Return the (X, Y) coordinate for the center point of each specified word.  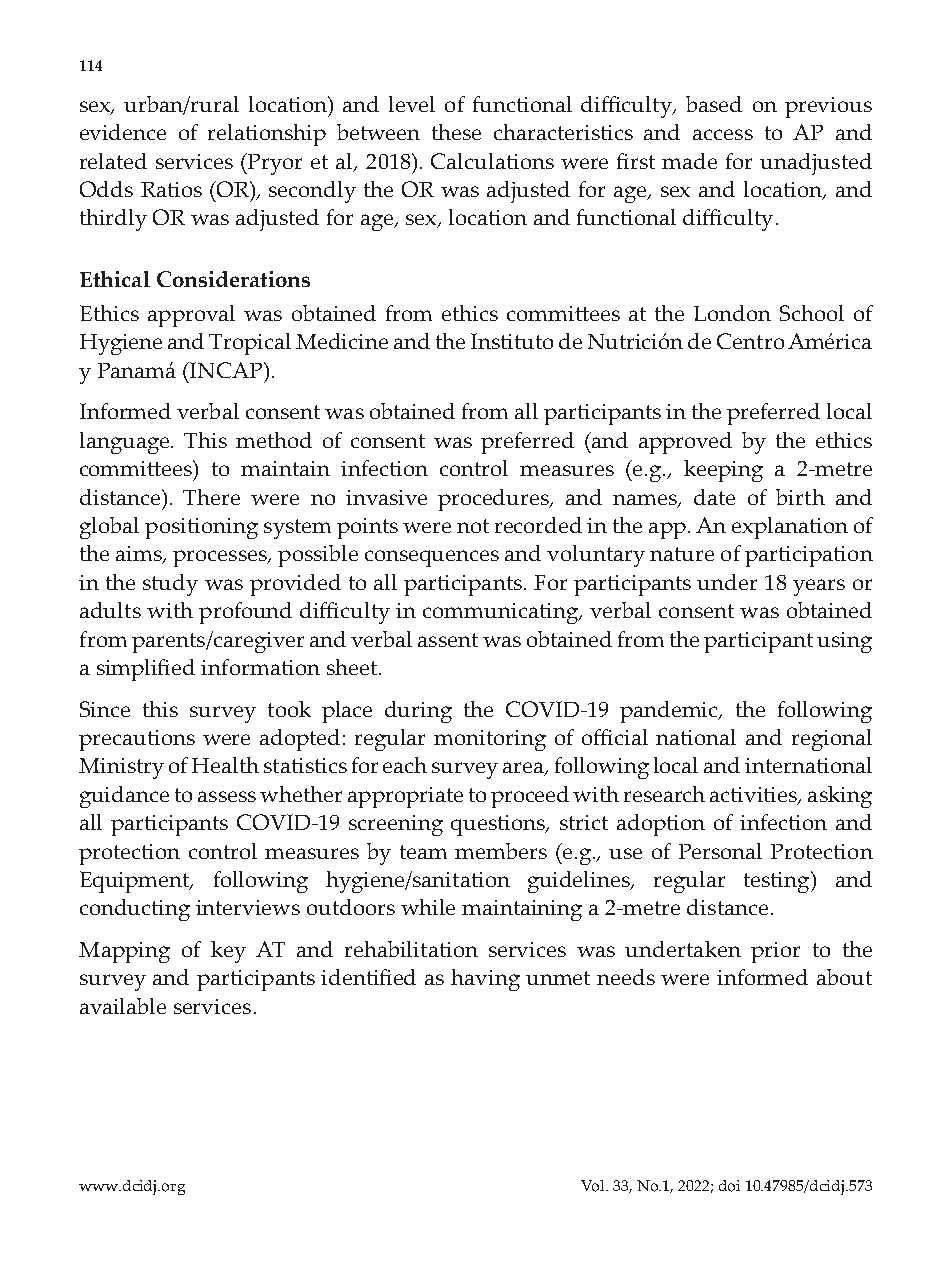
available (123, 1006)
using (844, 642)
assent (448, 640)
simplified (146, 670)
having (485, 980)
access (723, 134)
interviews (248, 907)
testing (778, 882)
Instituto (512, 341)
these (456, 132)
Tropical (250, 344)
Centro (750, 341)
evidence (123, 132)
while (428, 907)
